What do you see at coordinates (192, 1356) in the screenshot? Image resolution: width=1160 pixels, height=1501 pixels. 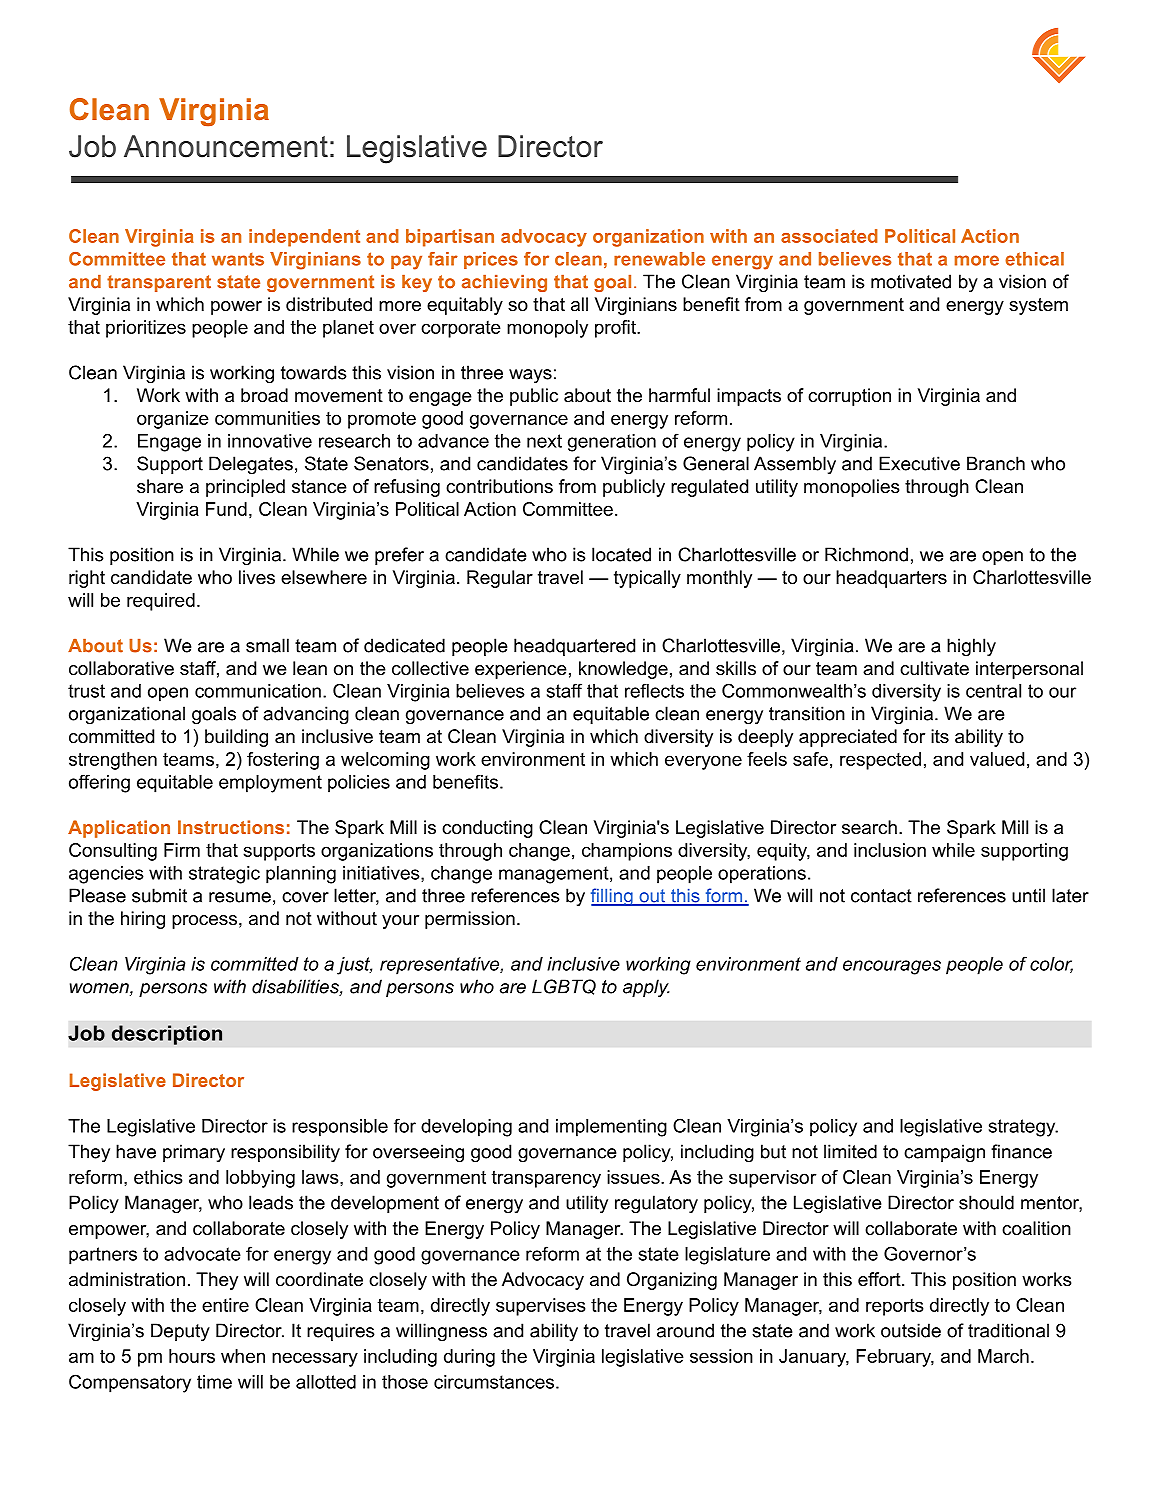 I see `hours` at bounding box center [192, 1356].
